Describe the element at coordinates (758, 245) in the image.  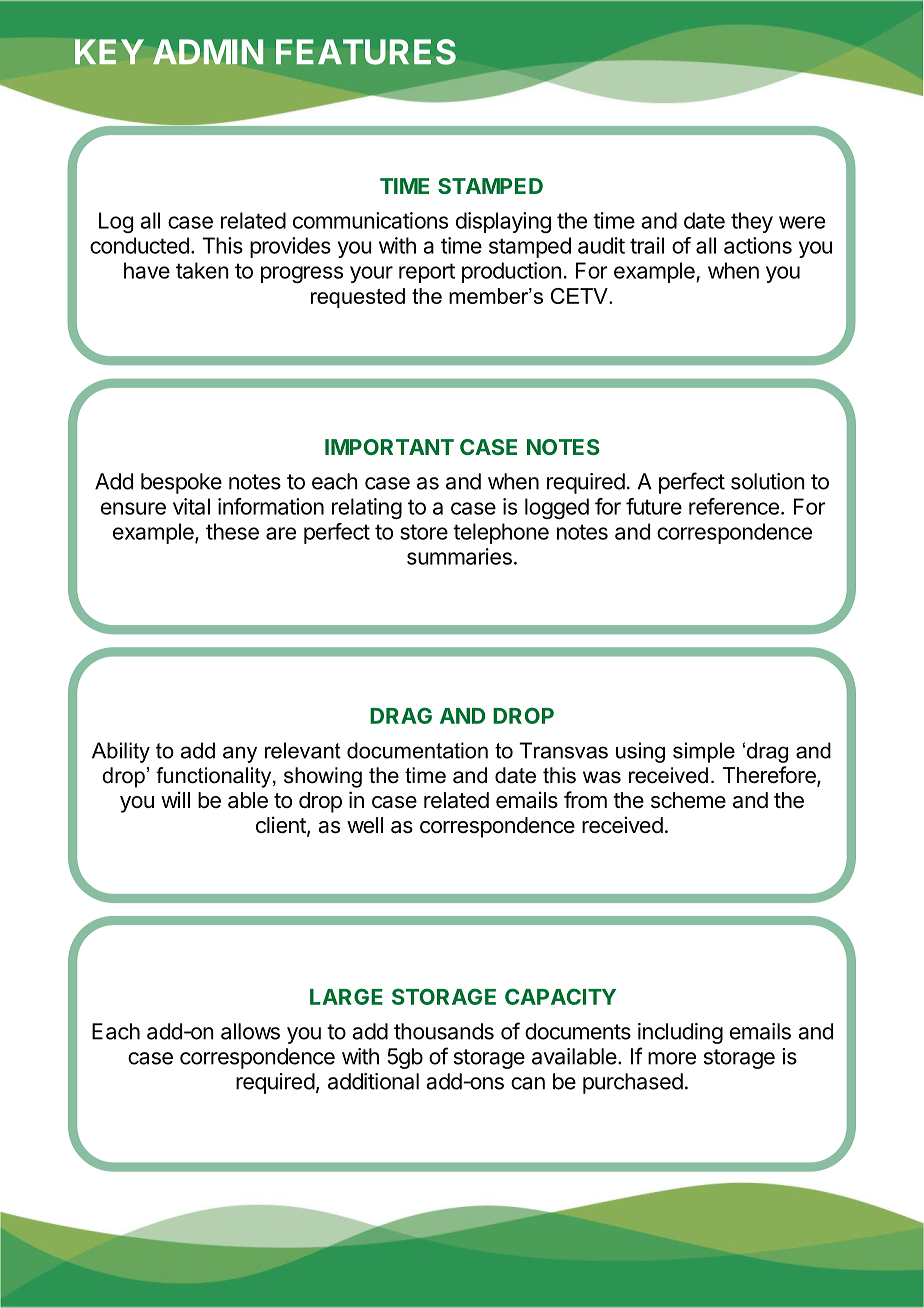
I see `actions` at that location.
